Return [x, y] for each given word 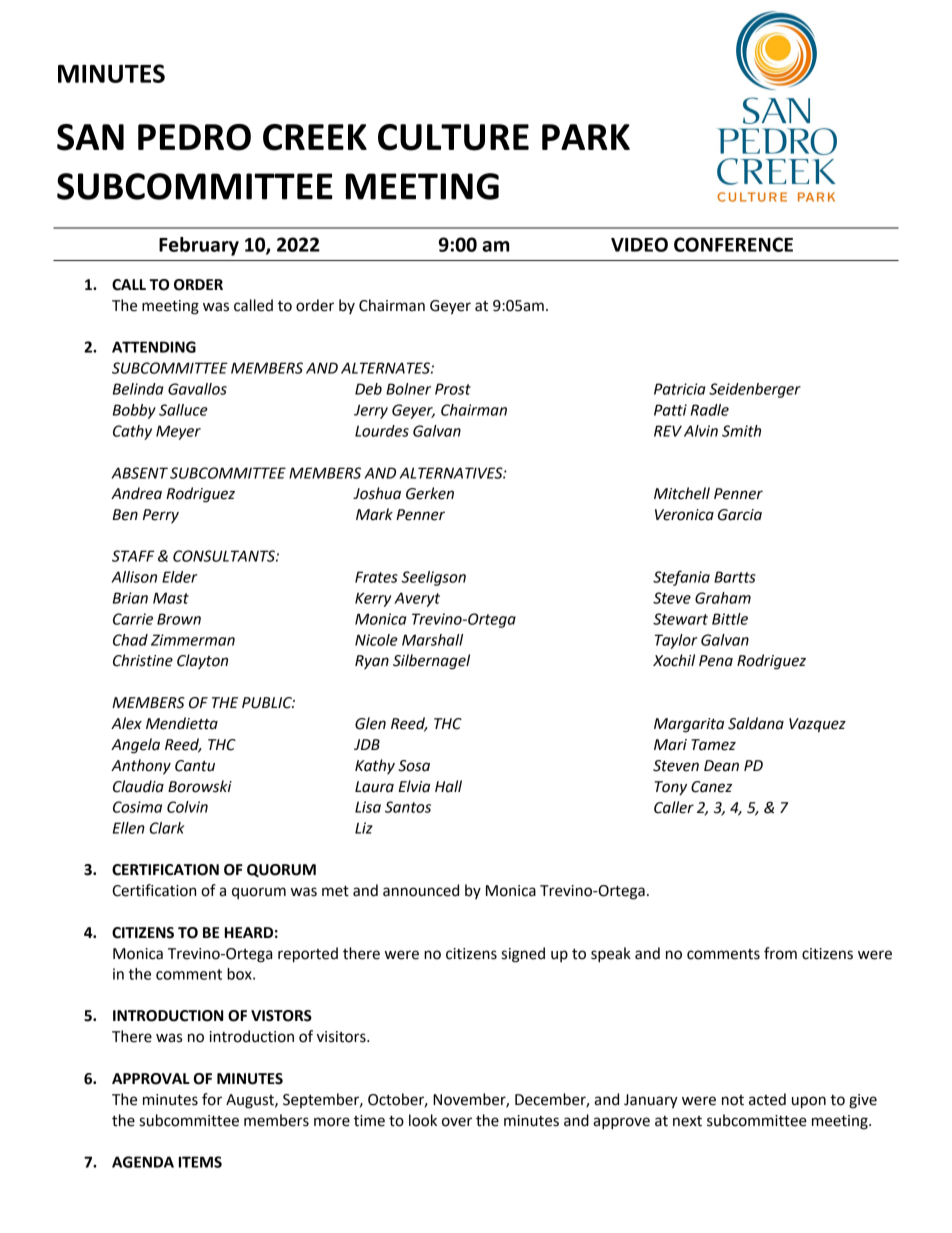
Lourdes [382, 431]
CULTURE [453, 137]
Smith [741, 431]
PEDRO [194, 137]
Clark [167, 828]
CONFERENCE [733, 244]
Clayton [202, 661]
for [212, 1099]
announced [421, 890]
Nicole [376, 640]
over [457, 1122]
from [780, 953]
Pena [716, 661]
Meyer [178, 432]
